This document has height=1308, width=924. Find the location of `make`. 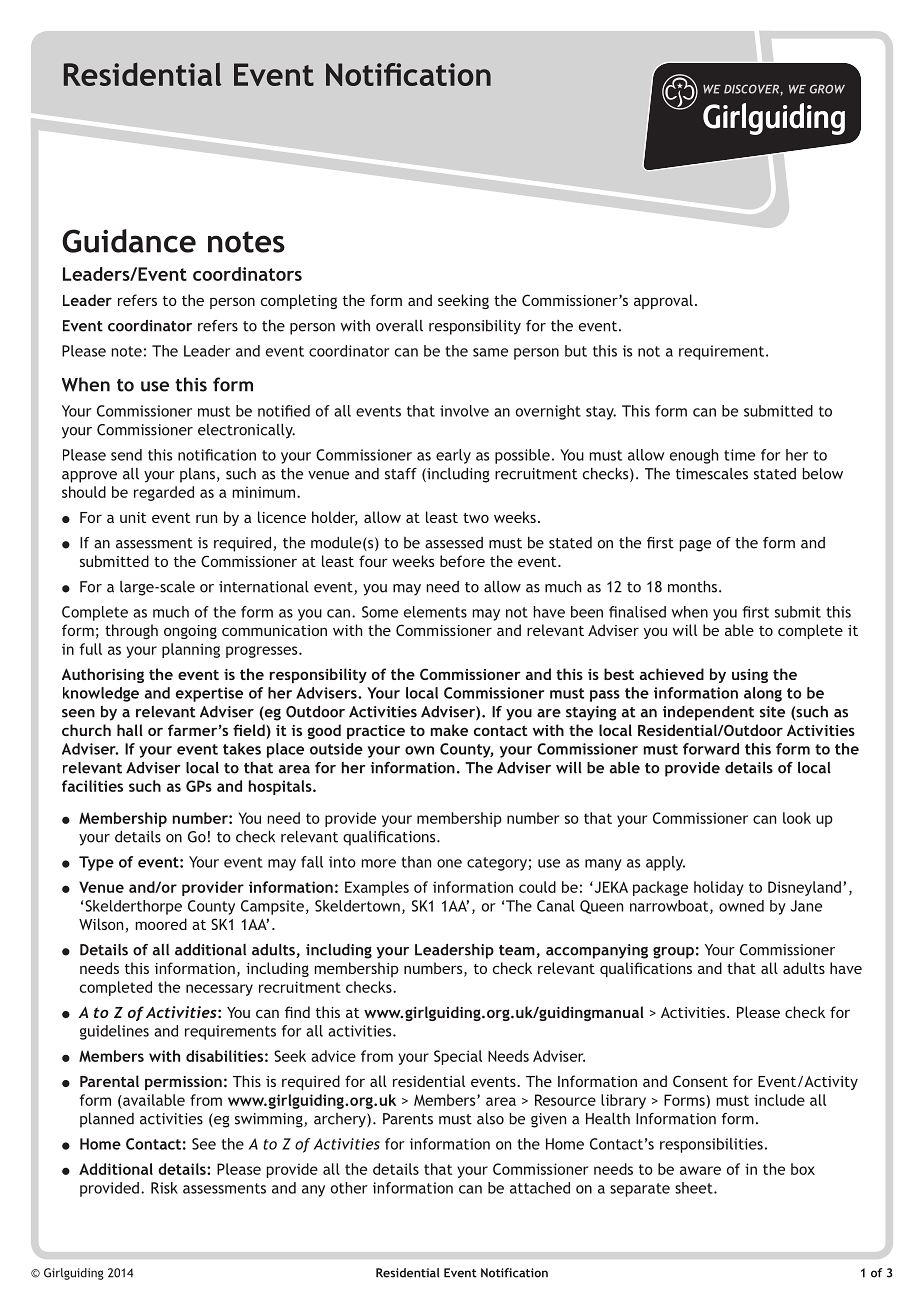

make is located at coordinates (449, 730).
